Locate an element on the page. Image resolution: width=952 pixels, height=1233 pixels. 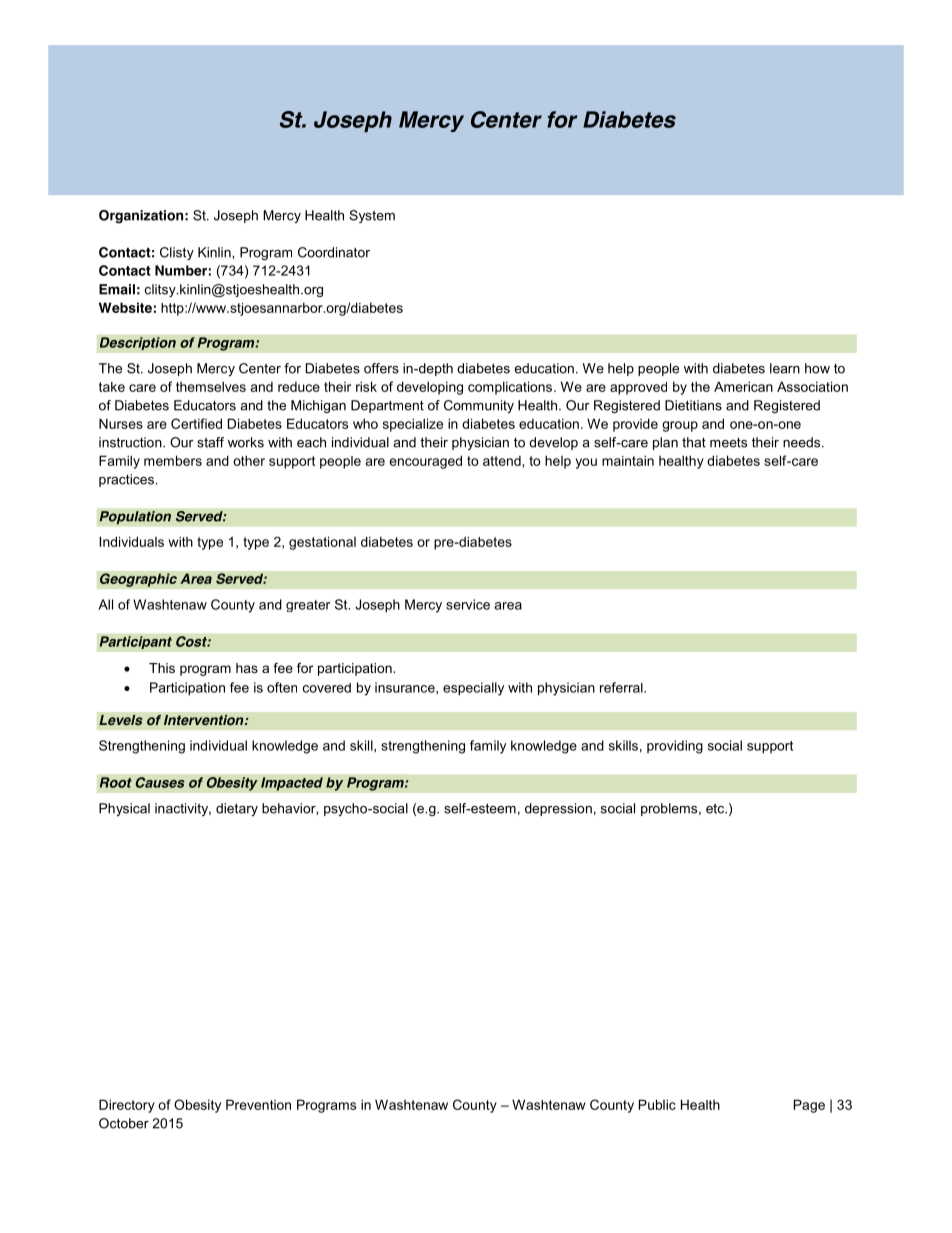
meets is located at coordinates (728, 443).
